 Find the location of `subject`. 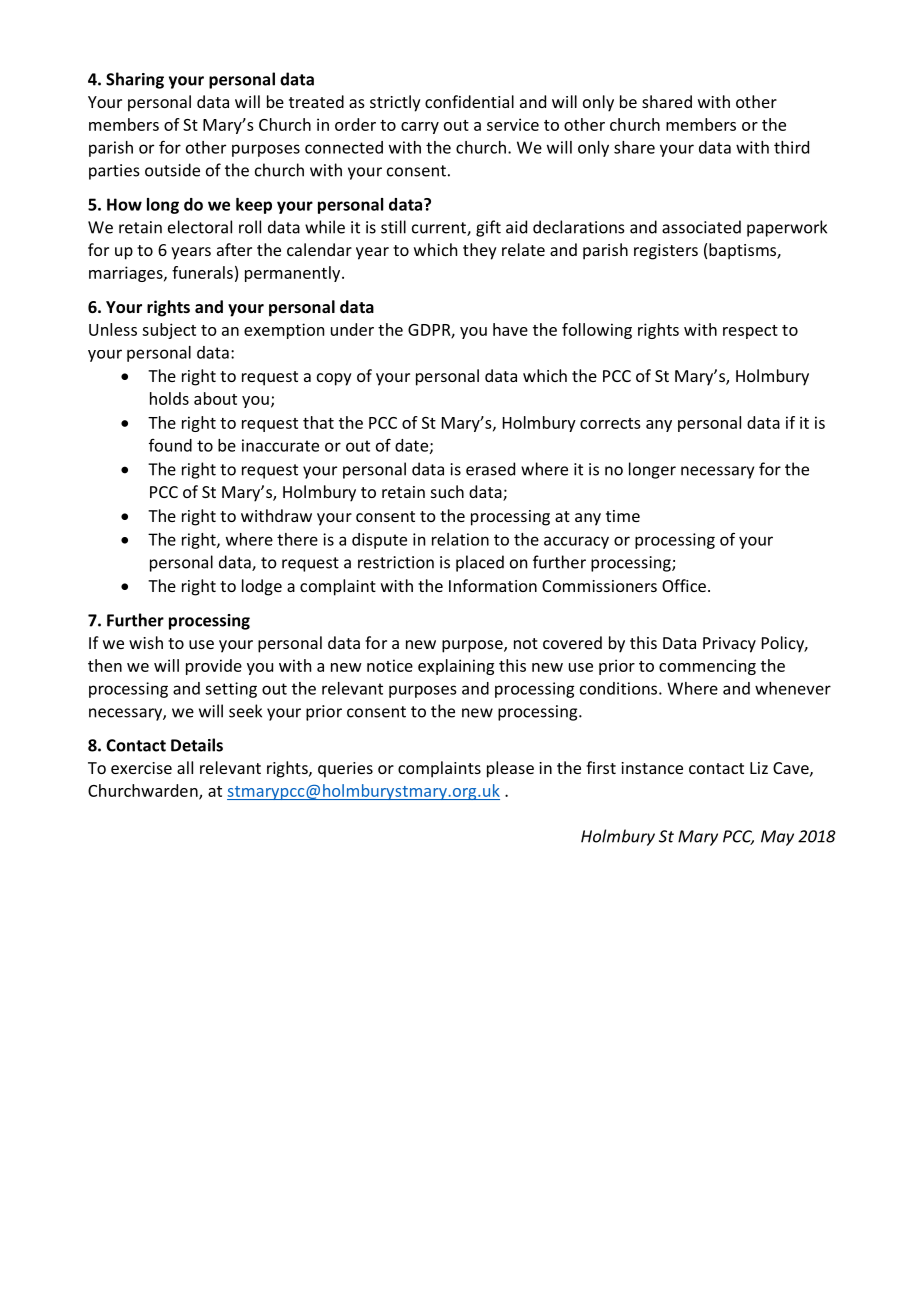

subject is located at coordinates (169, 331).
